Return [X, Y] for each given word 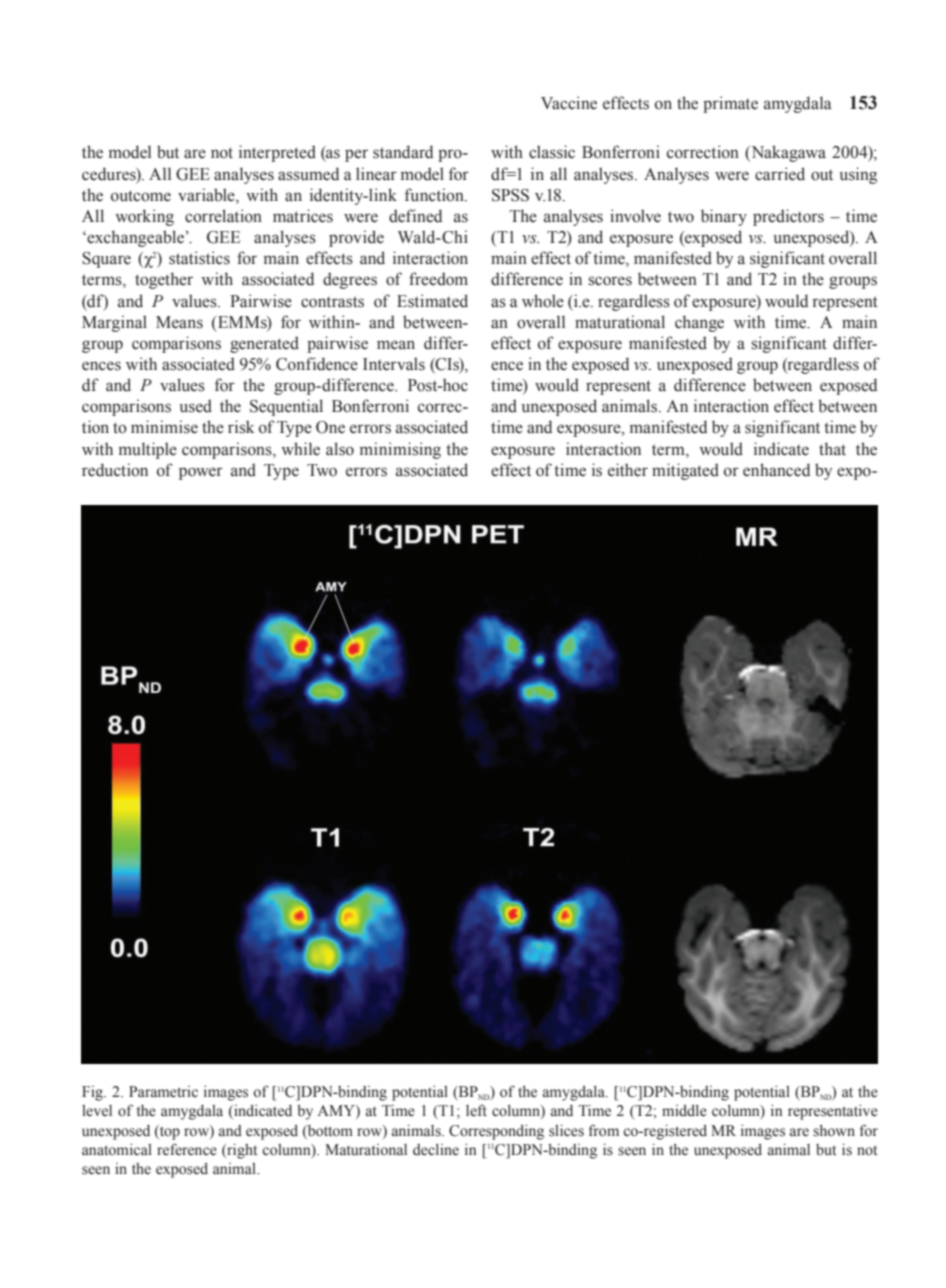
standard [403, 152]
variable [207, 195]
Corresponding [496, 1132]
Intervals [394, 364]
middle [684, 1111]
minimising [400, 450]
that [832, 448]
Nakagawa [787, 153]
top [169, 1132]
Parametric [163, 1092]
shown [834, 1131]
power [201, 473]
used [195, 406]
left [476, 1110]
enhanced [776, 470]
